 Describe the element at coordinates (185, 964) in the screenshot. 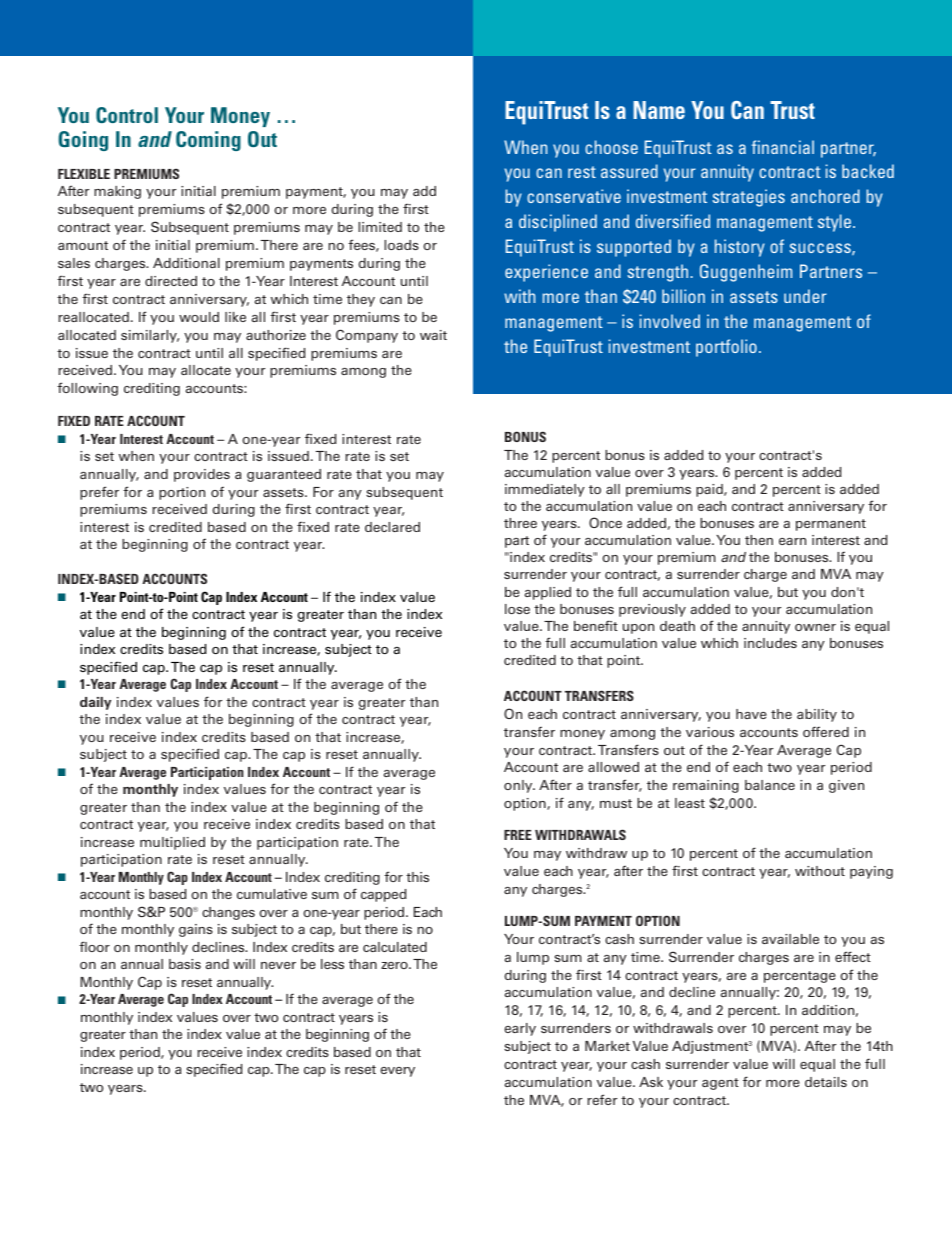

I see `basis` at that location.
